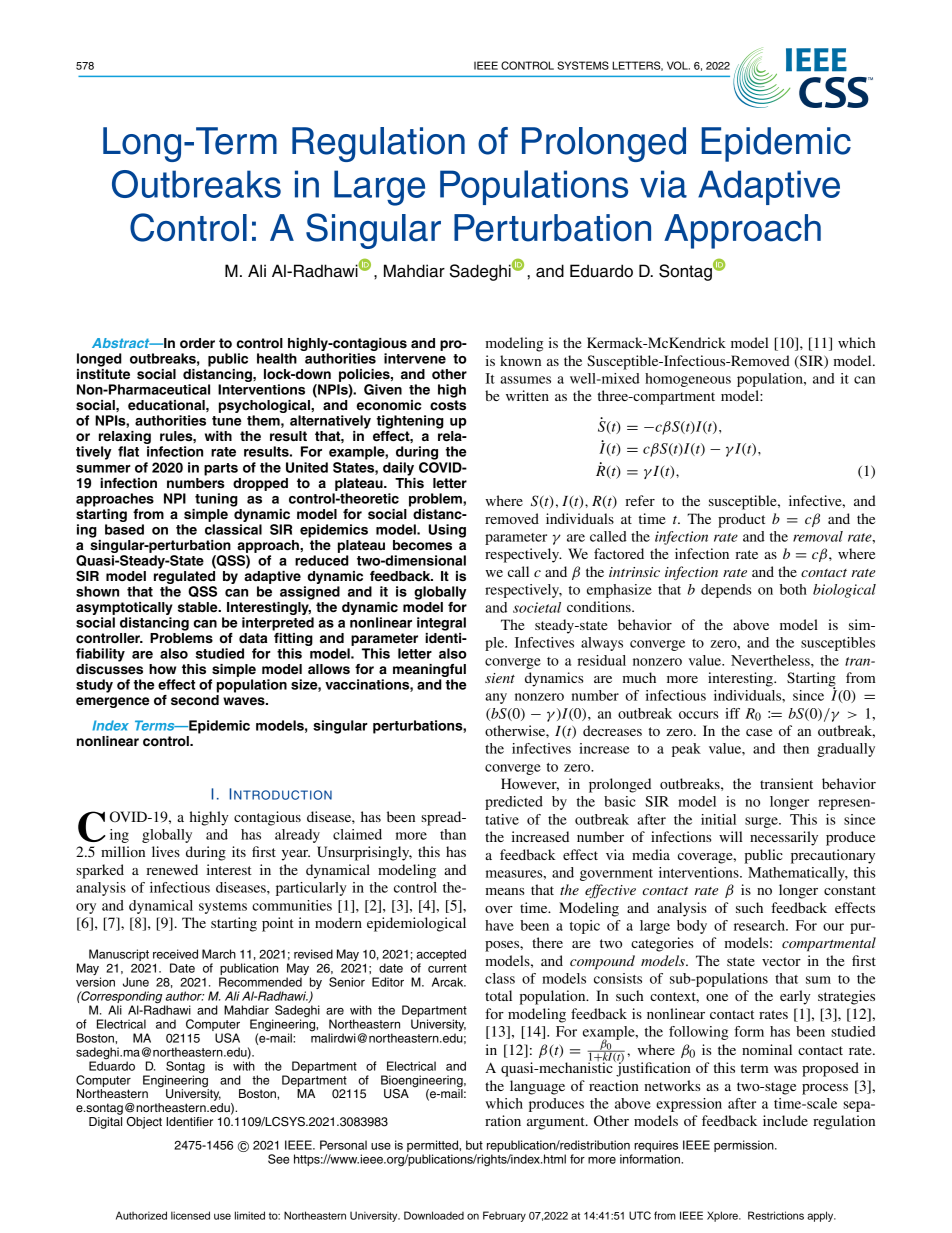 The image size is (952, 1233). What do you see at coordinates (793, 589) in the image?
I see `both` at bounding box center [793, 589].
